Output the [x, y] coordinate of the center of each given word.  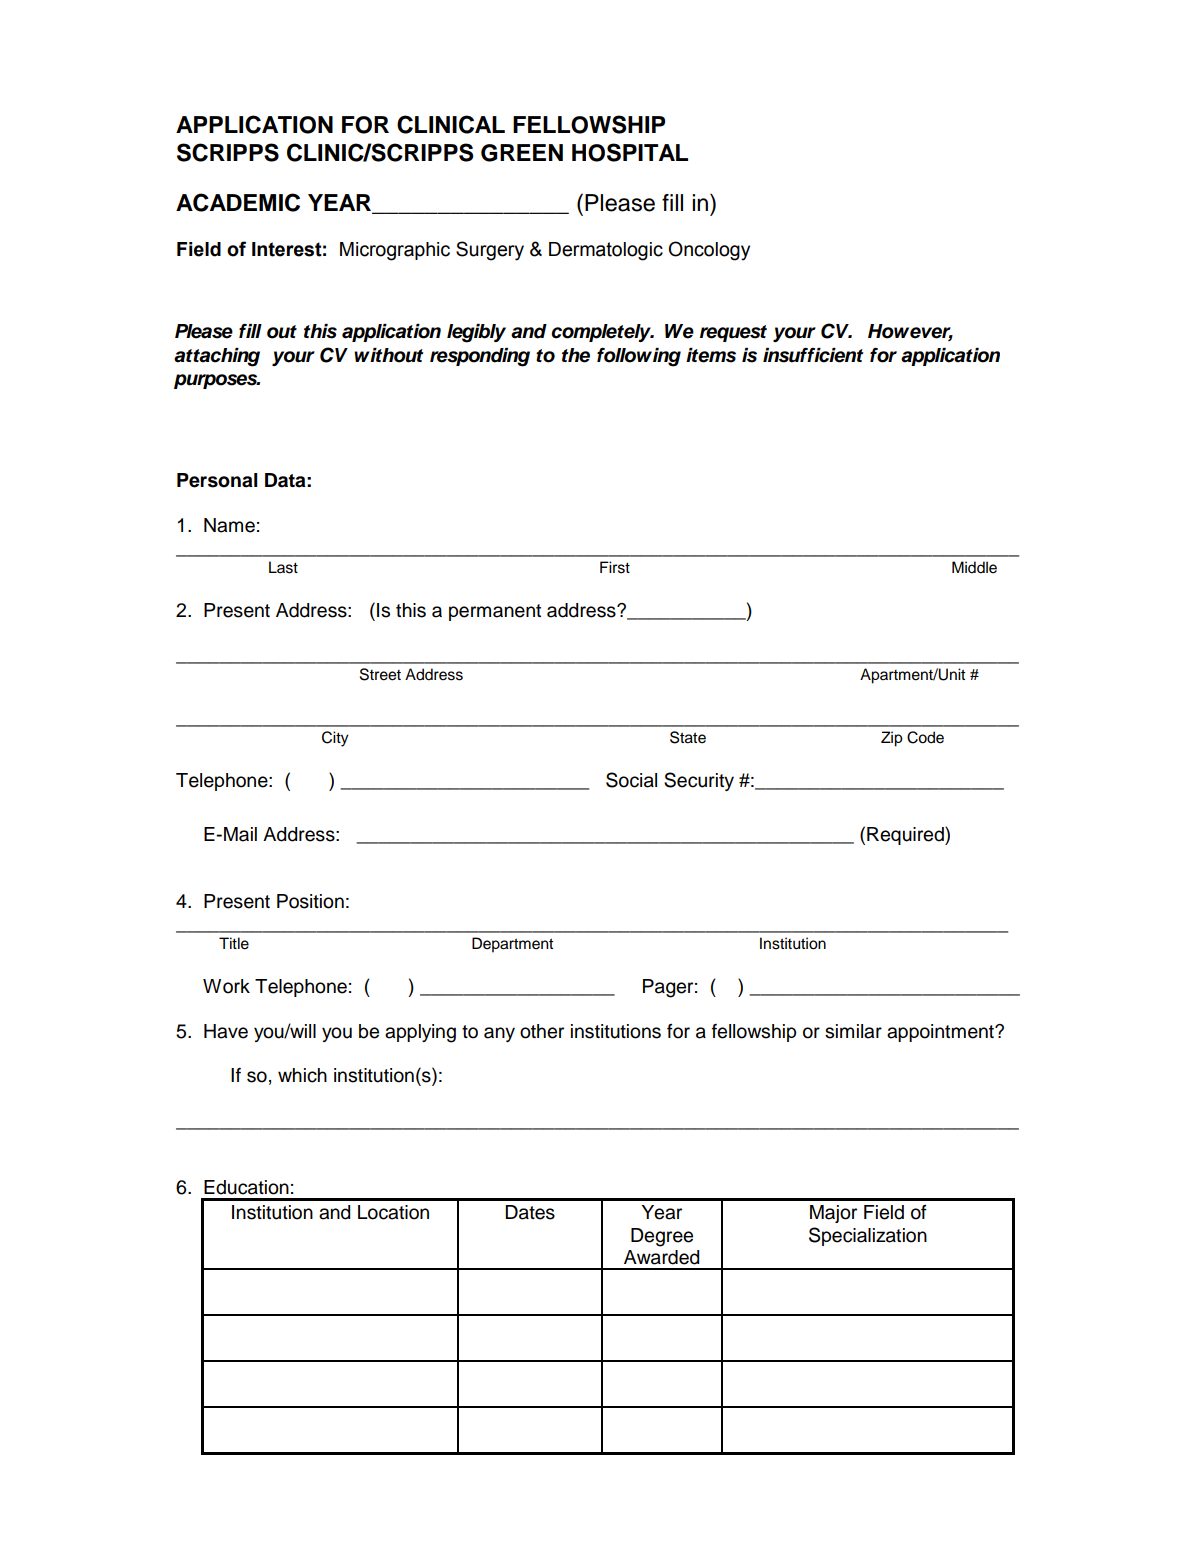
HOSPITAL [630, 152]
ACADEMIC [238, 202]
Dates [530, 1212]
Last [283, 567]
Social [631, 780]
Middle [974, 567]
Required [906, 835]
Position [310, 901]
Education [246, 1187]
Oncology [709, 251]
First [615, 567]
